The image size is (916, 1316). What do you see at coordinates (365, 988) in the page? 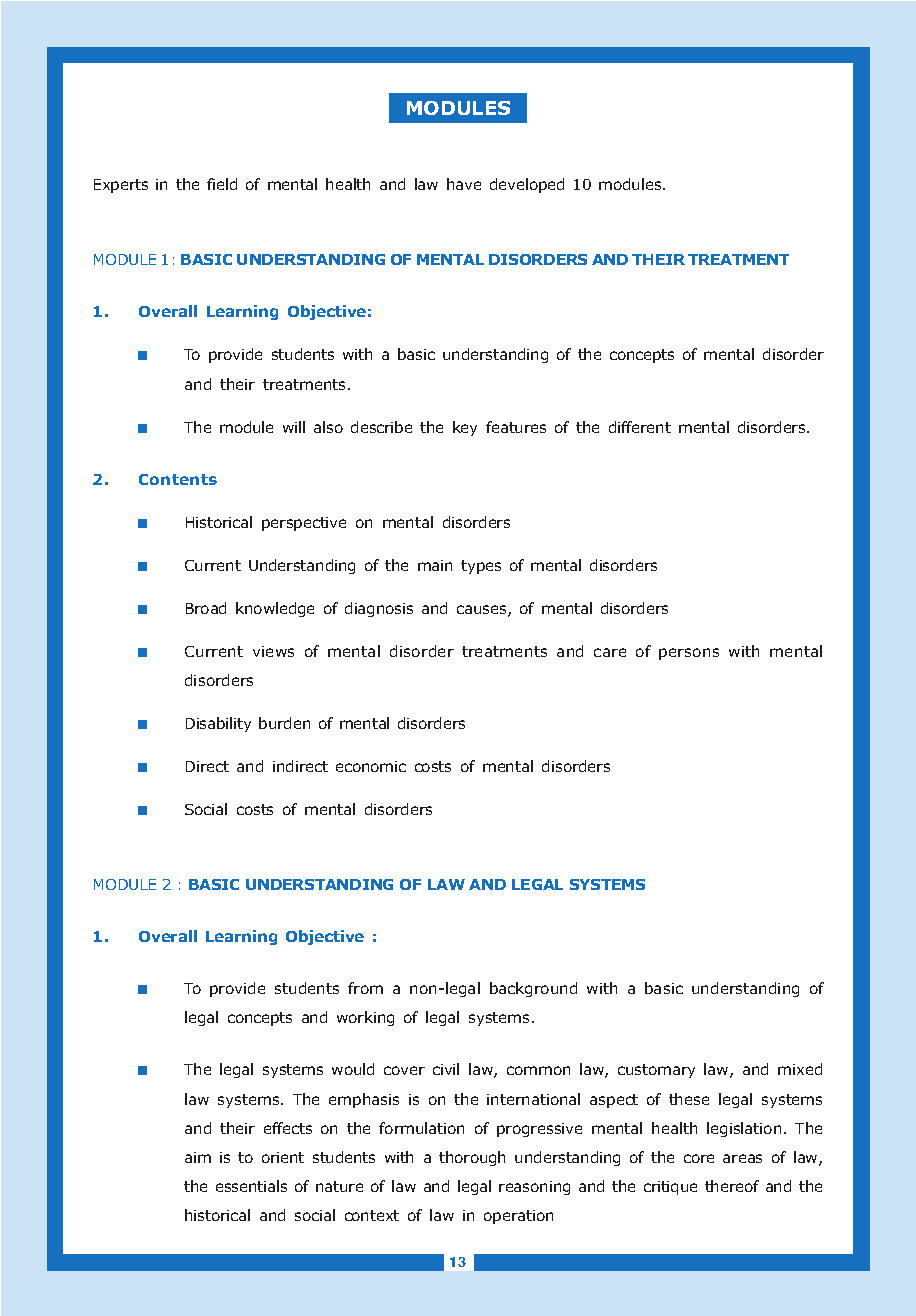
I see `from` at bounding box center [365, 988].
